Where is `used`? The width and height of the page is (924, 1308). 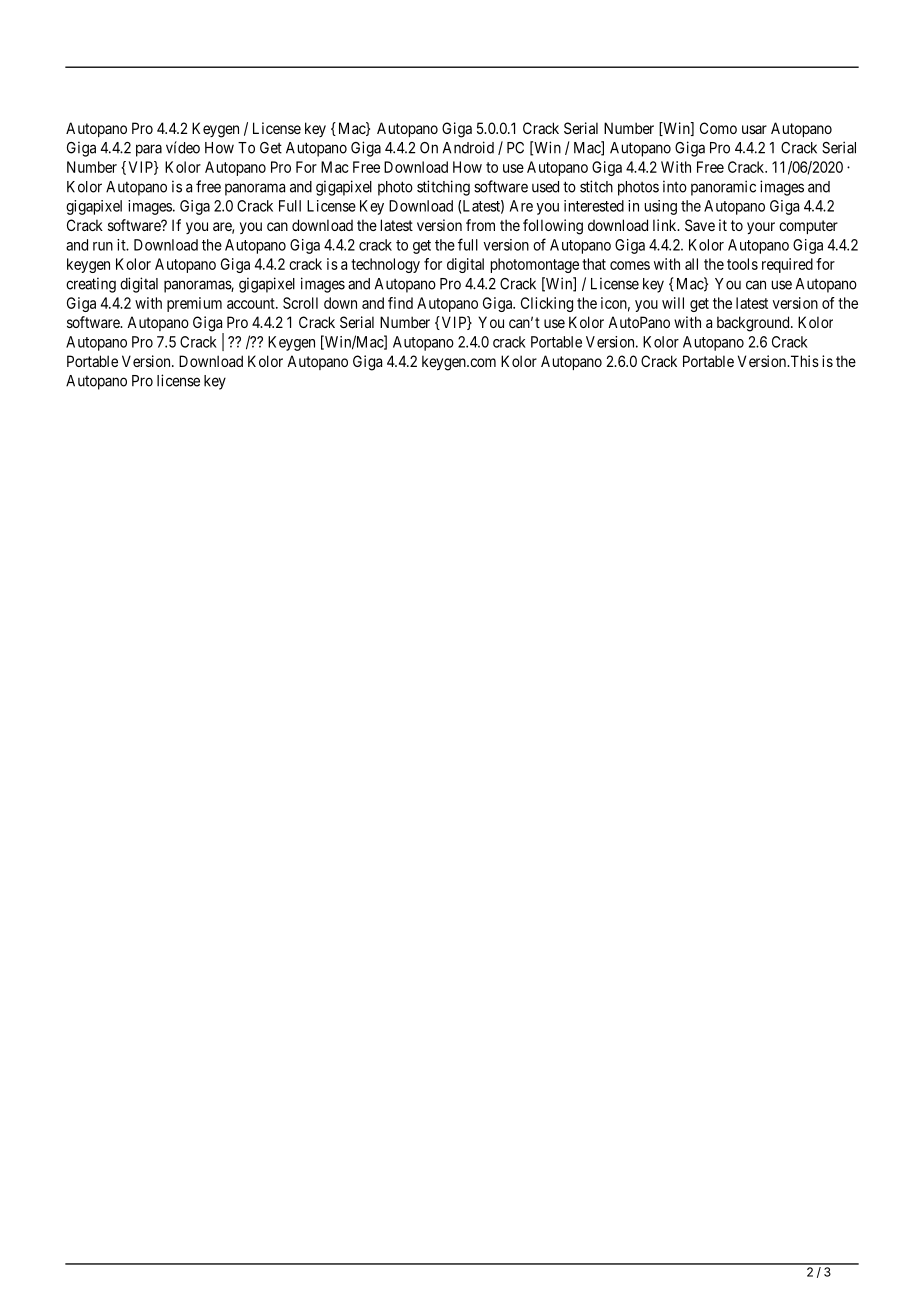
used is located at coordinates (545, 187).
